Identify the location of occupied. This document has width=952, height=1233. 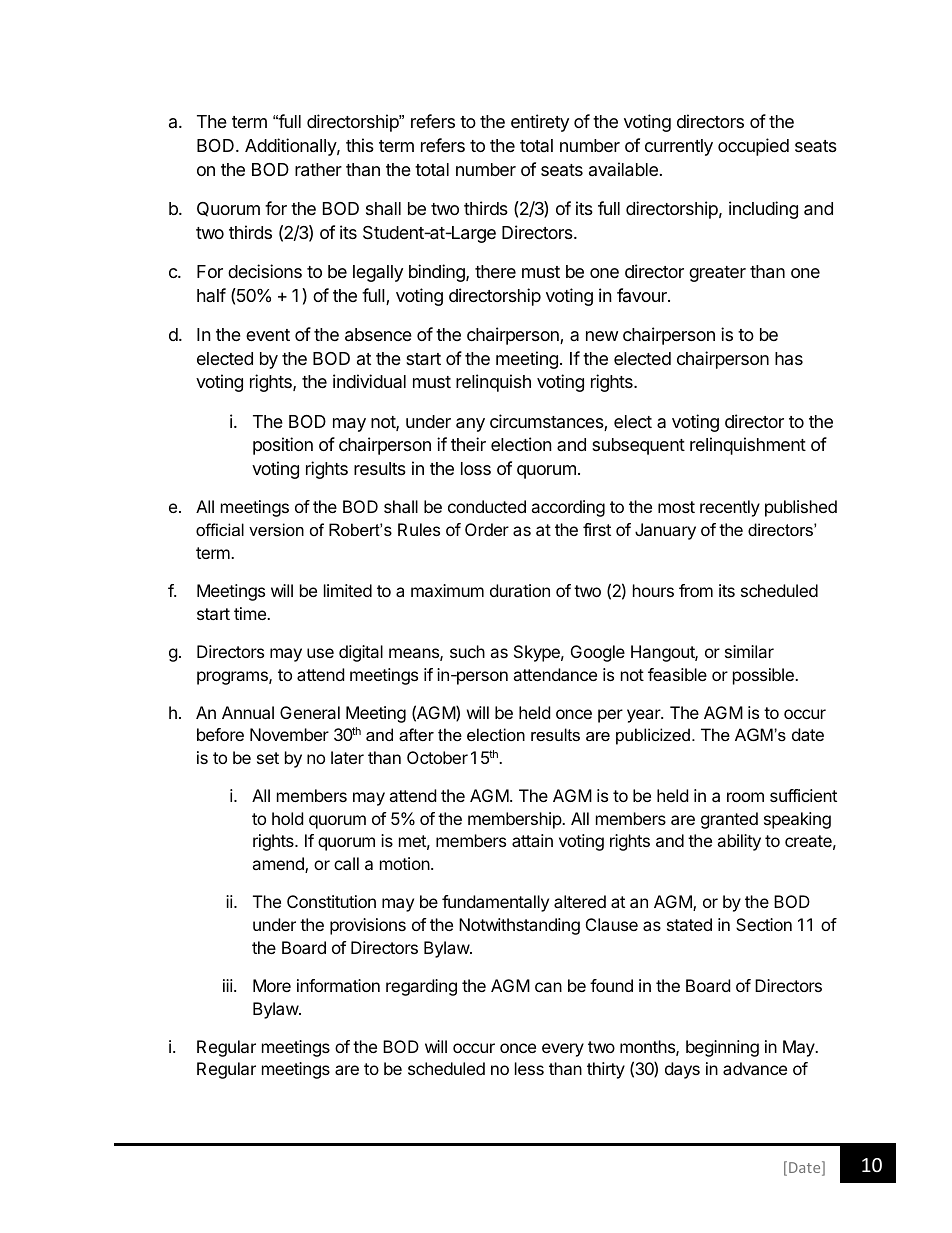
(753, 147).
